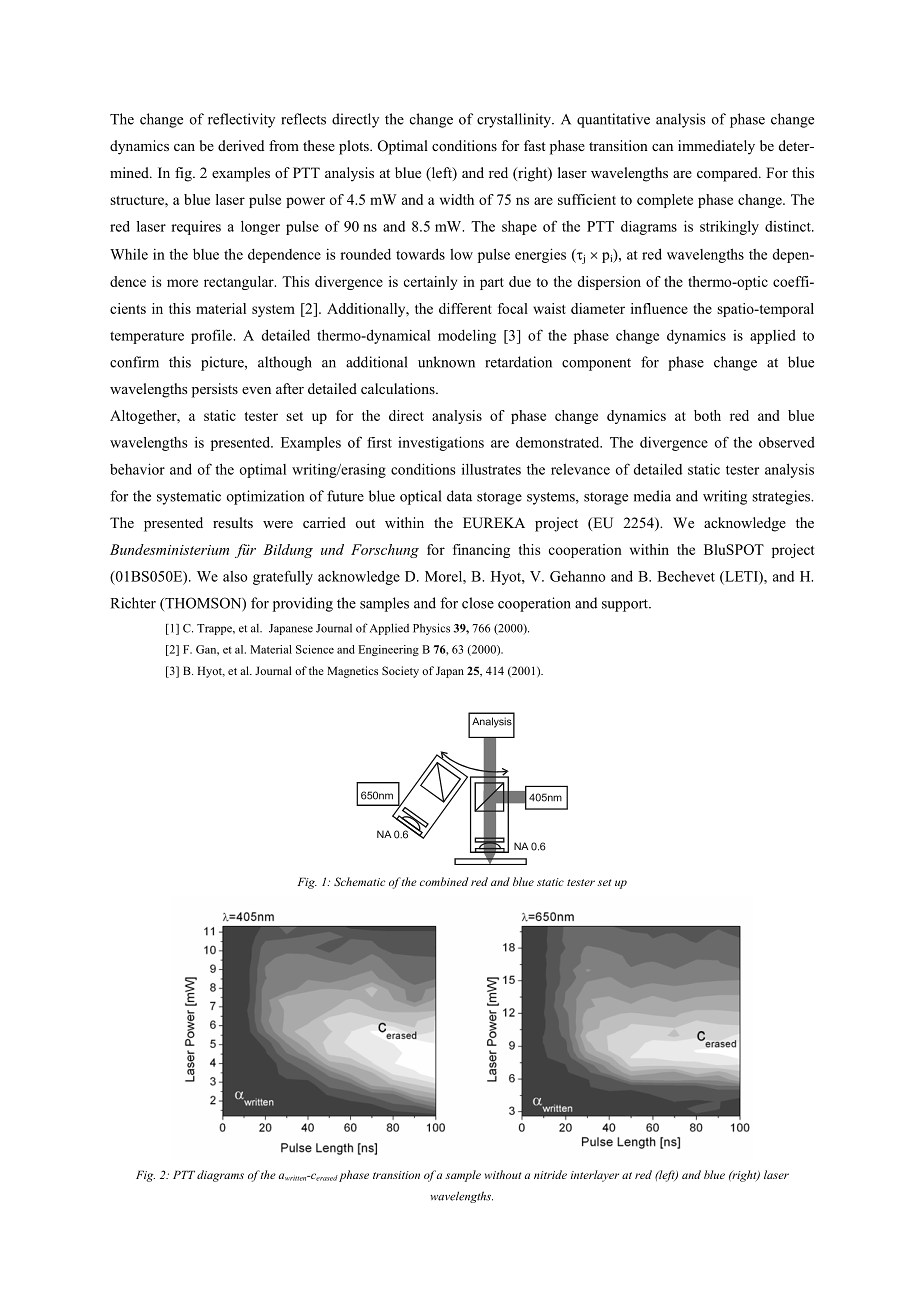 The height and width of the screenshot is (1308, 924). I want to click on unknown, so click(446, 362).
